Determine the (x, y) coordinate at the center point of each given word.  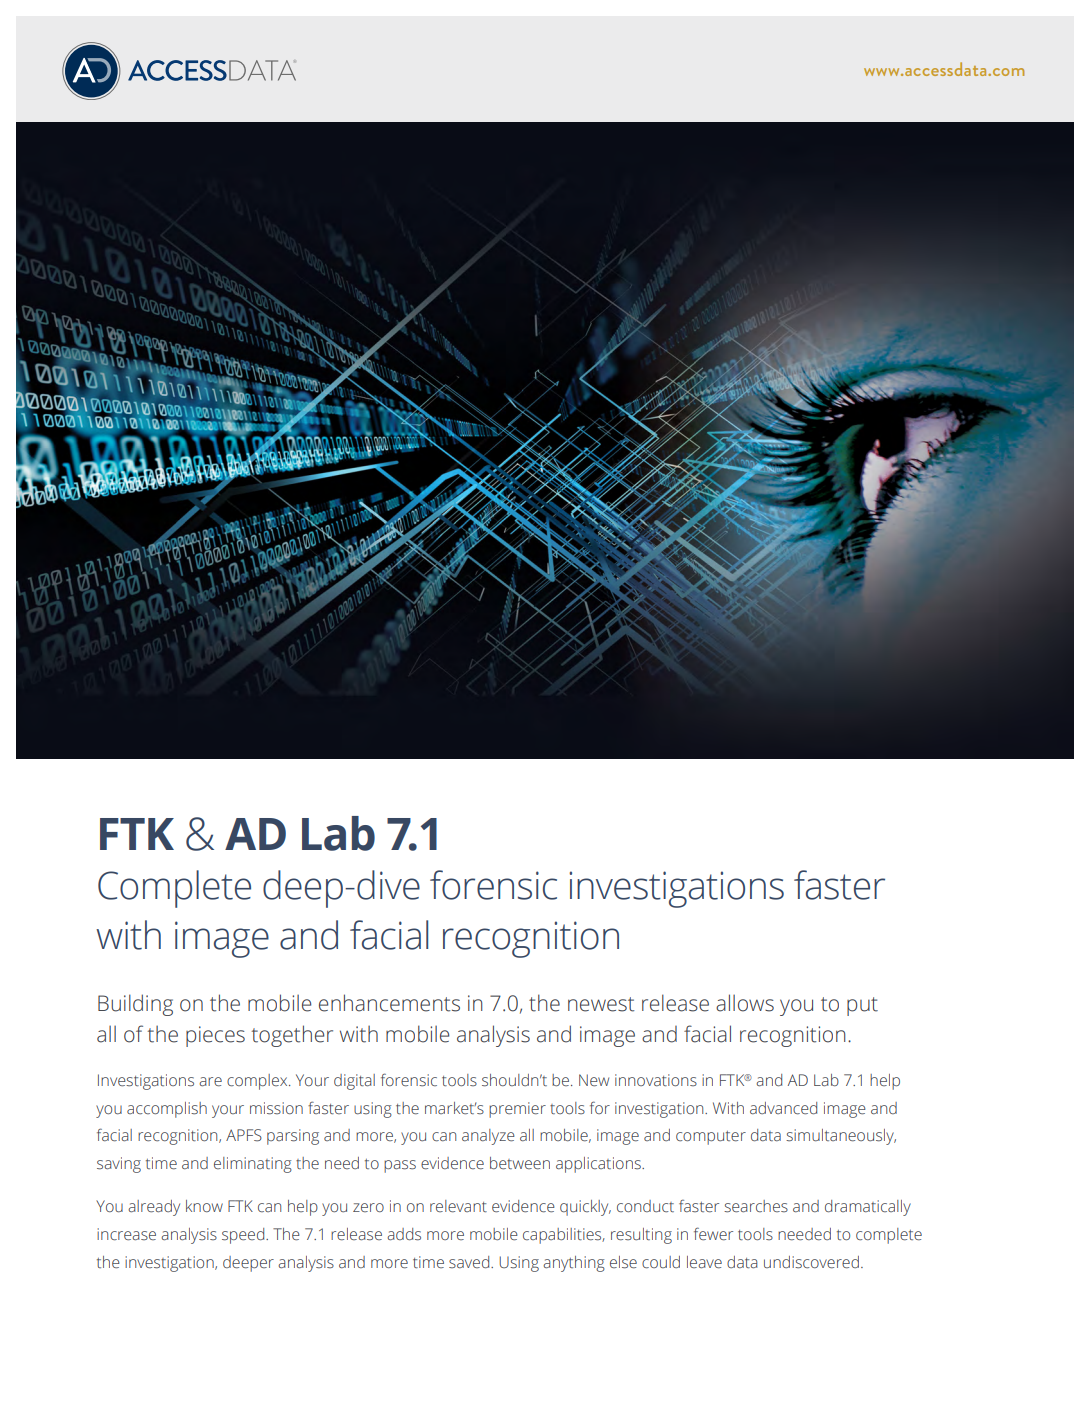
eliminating (253, 1165)
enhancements (389, 1003)
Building (135, 1005)
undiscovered (811, 1262)
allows (745, 1003)
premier (517, 1110)
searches (756, 1206)
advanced (783, 1108)
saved (470, 1262)
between (520, 1163)
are (210, 1082)
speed (244, 1236)
